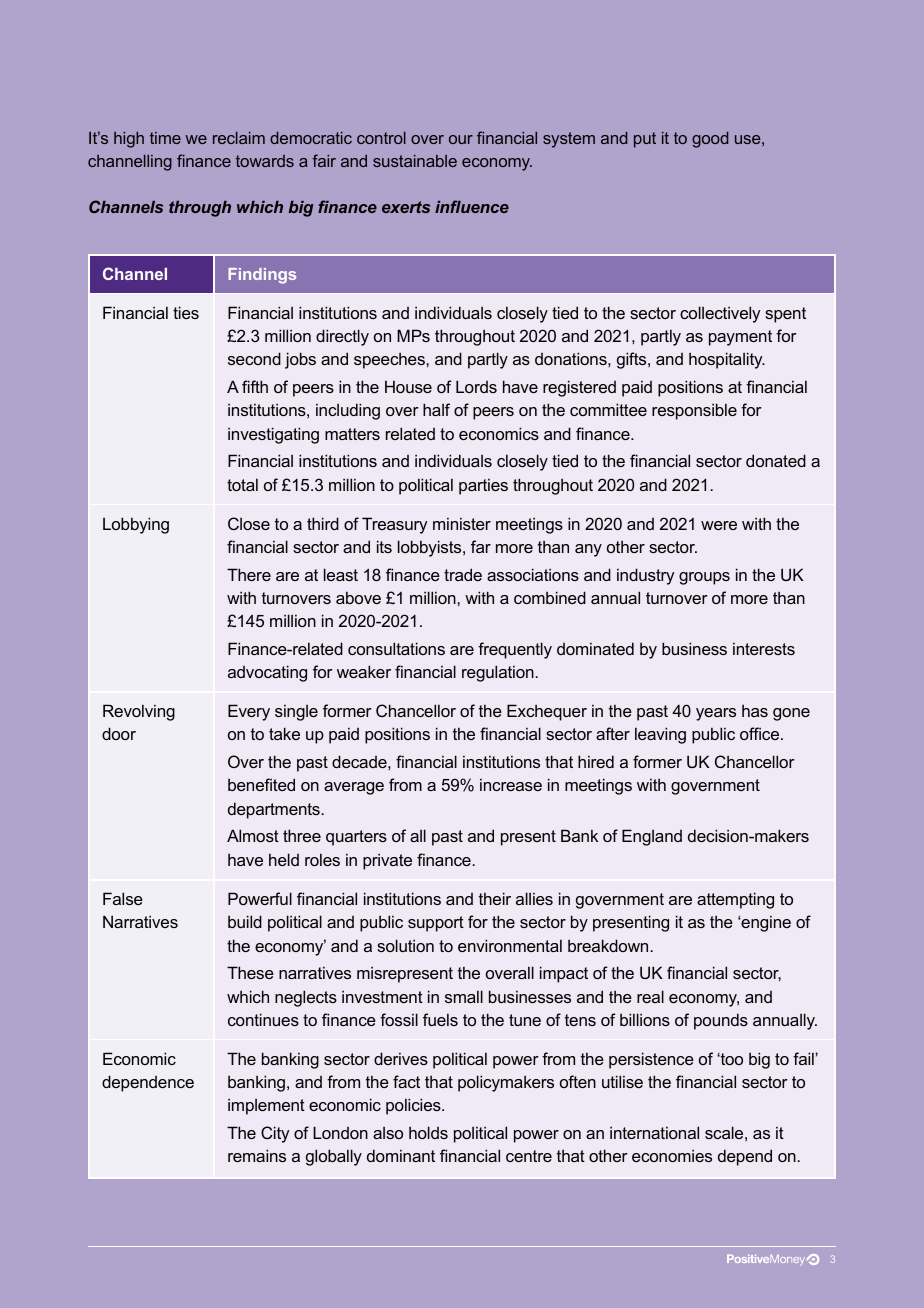 This screenshot has height=1308, width=924. I want to click on good, so click(710, 140).
